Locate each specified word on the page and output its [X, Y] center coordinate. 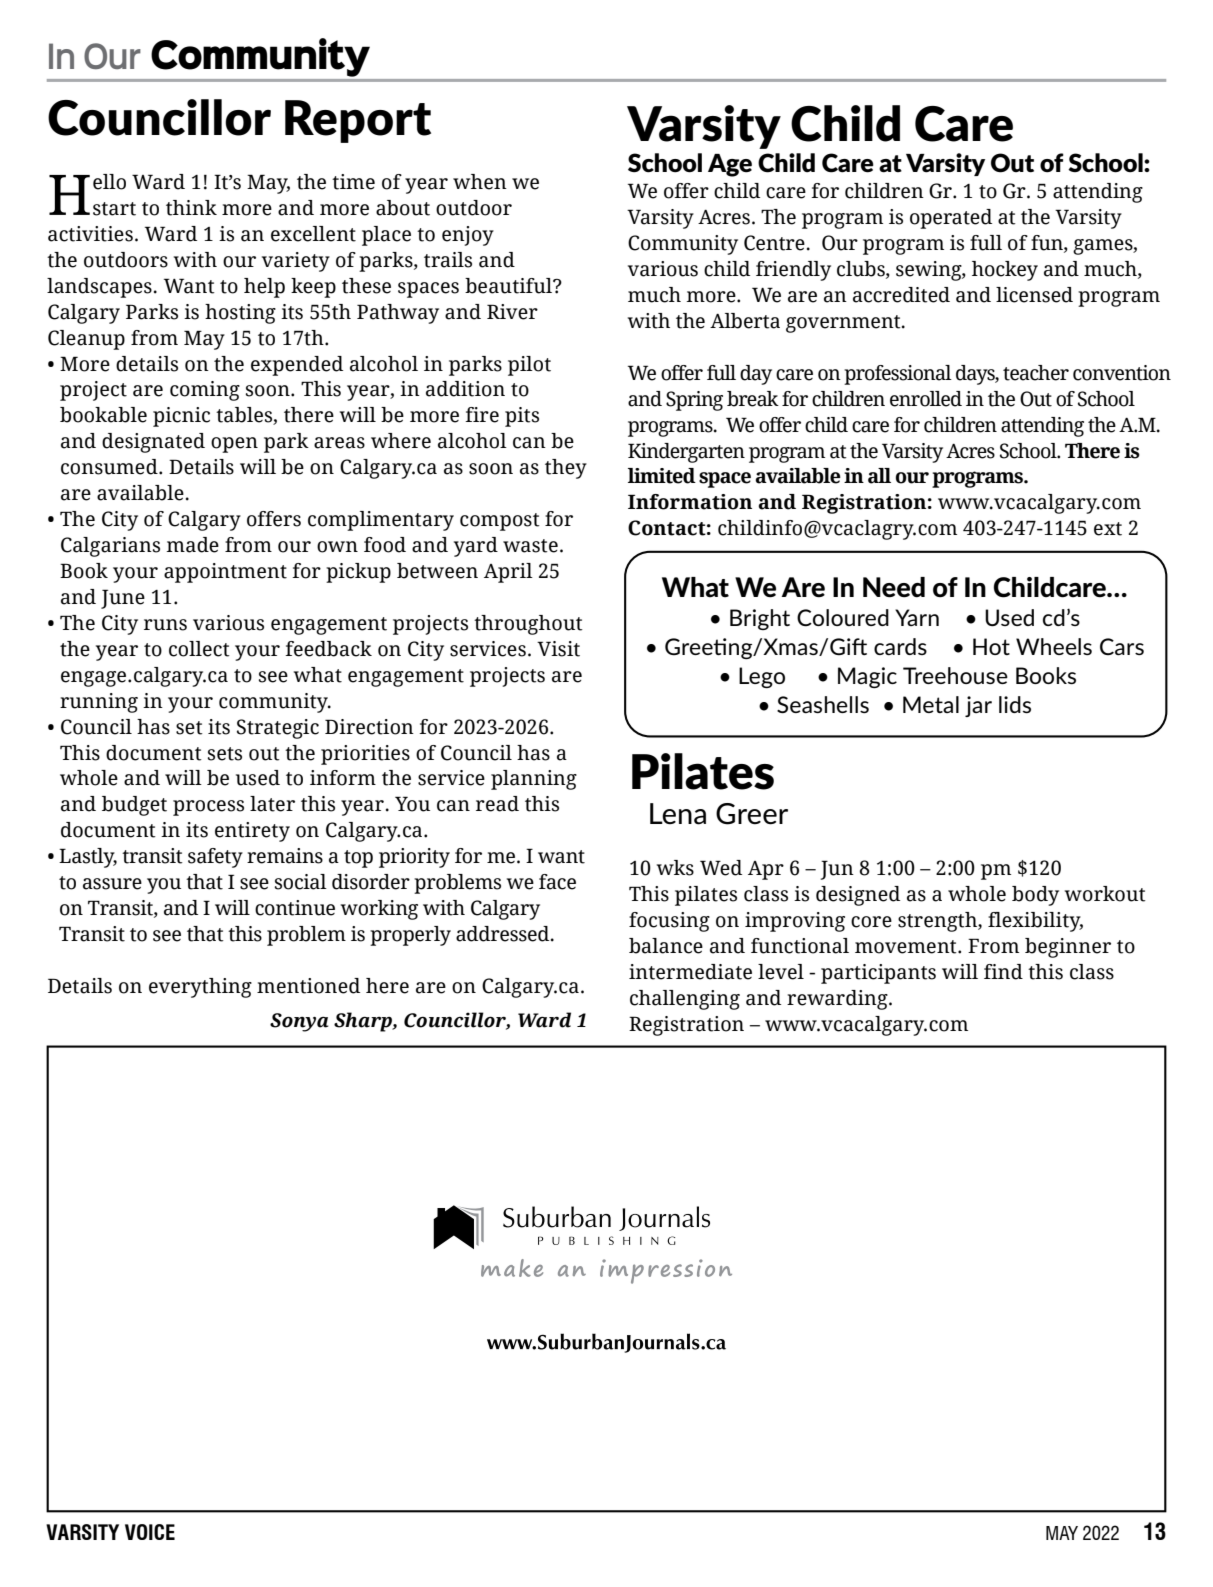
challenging [685, 1000]
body [1035, 896]
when [480, 182]
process [208, 808]
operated [951, 219]
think [191, 208]
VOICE [150, 1532]
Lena [678, 814]
